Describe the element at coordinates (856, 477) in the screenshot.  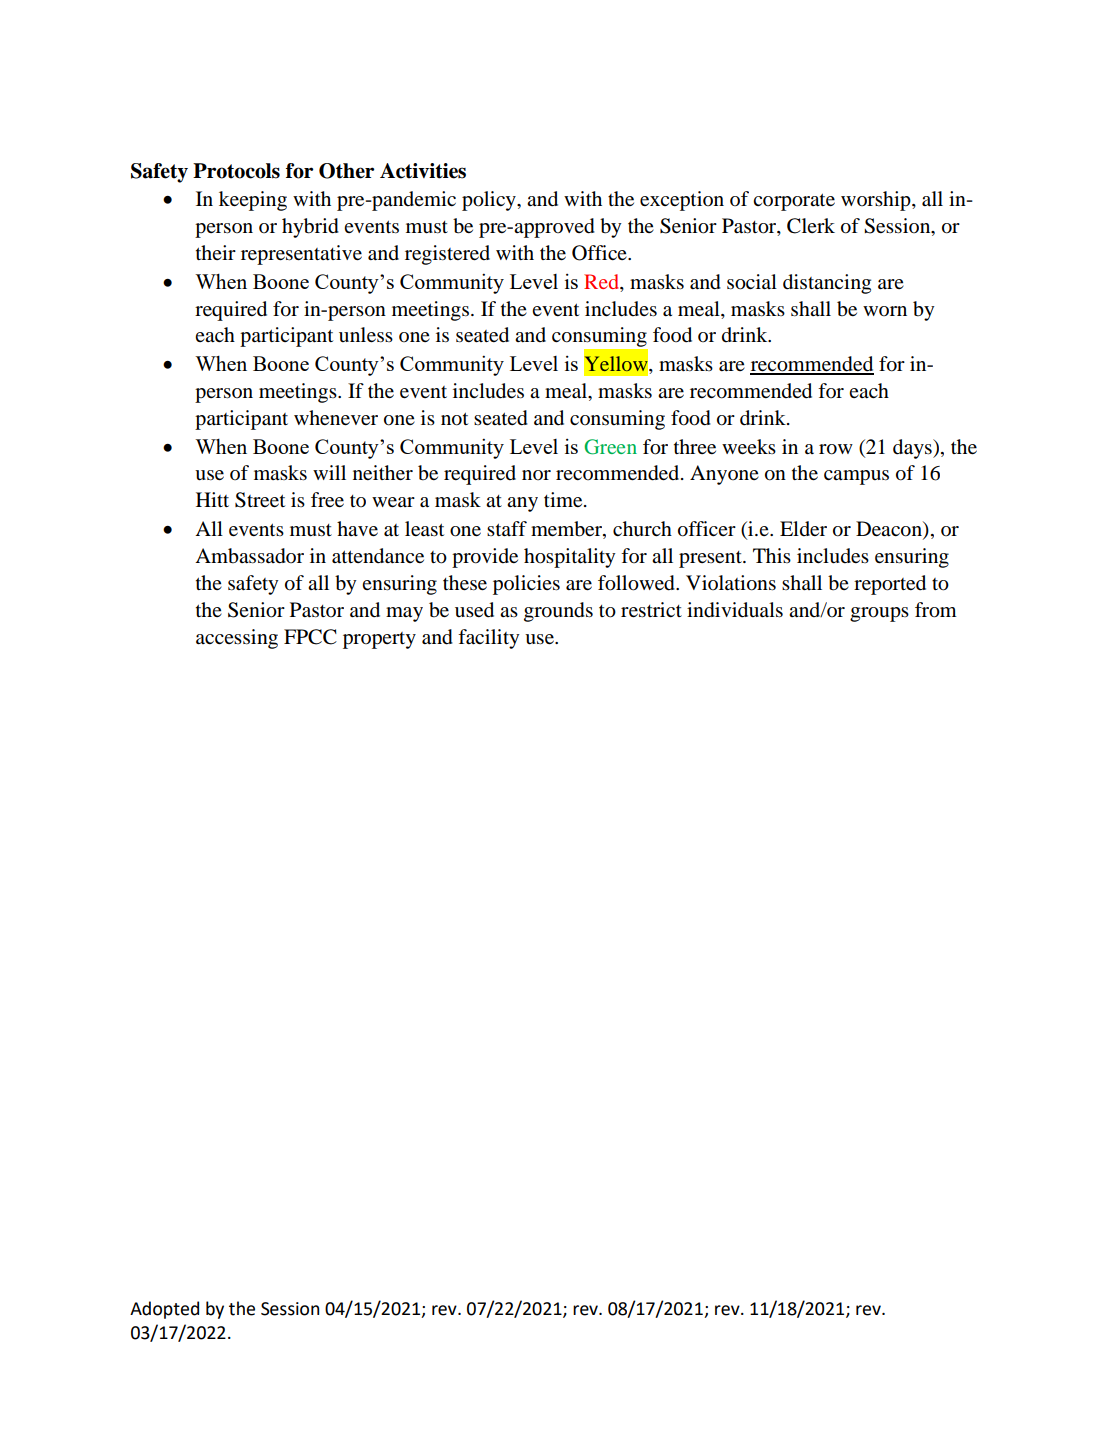
I see `campus` at that location.
